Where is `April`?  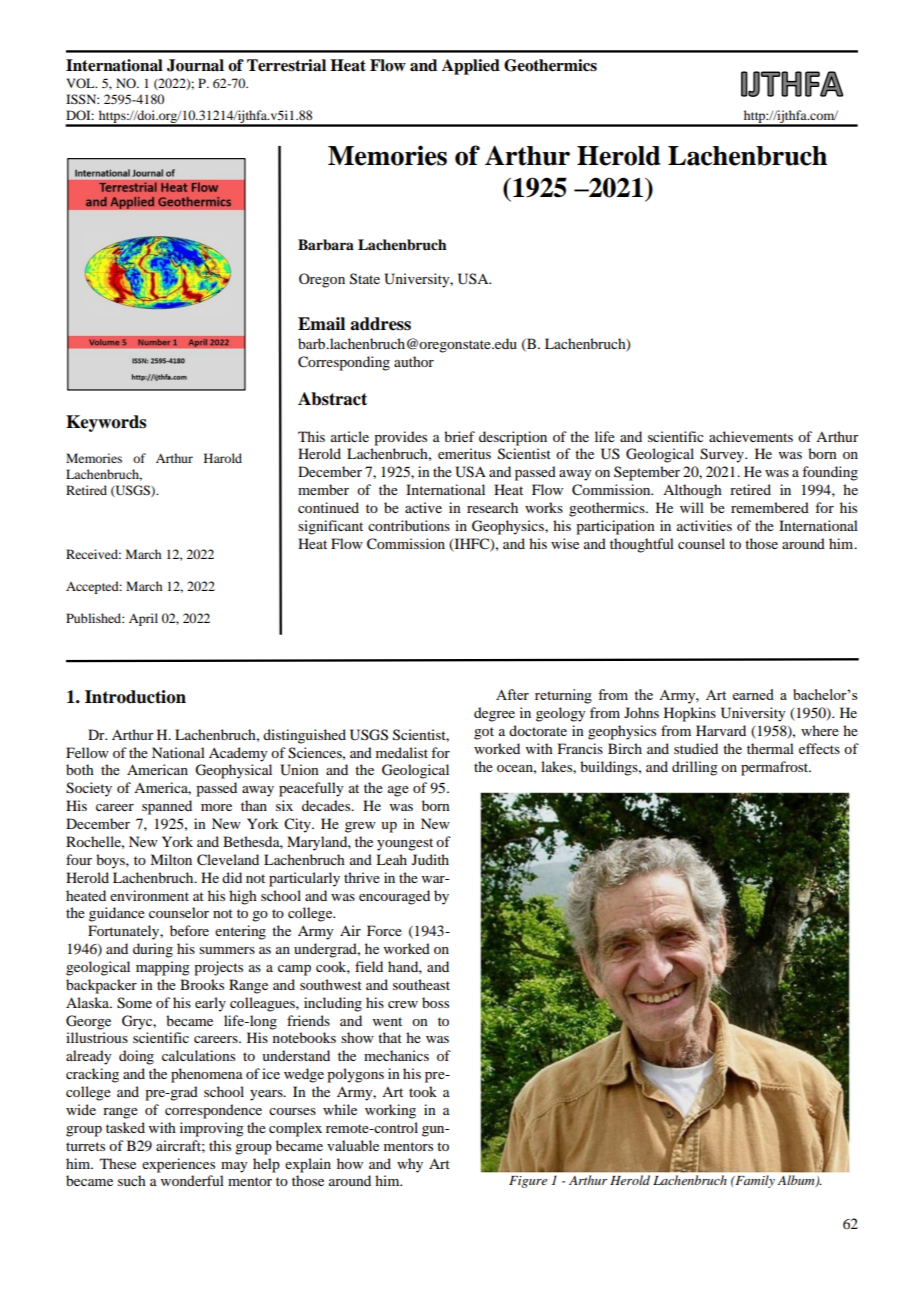
April is located at coordinates (143, 619).
